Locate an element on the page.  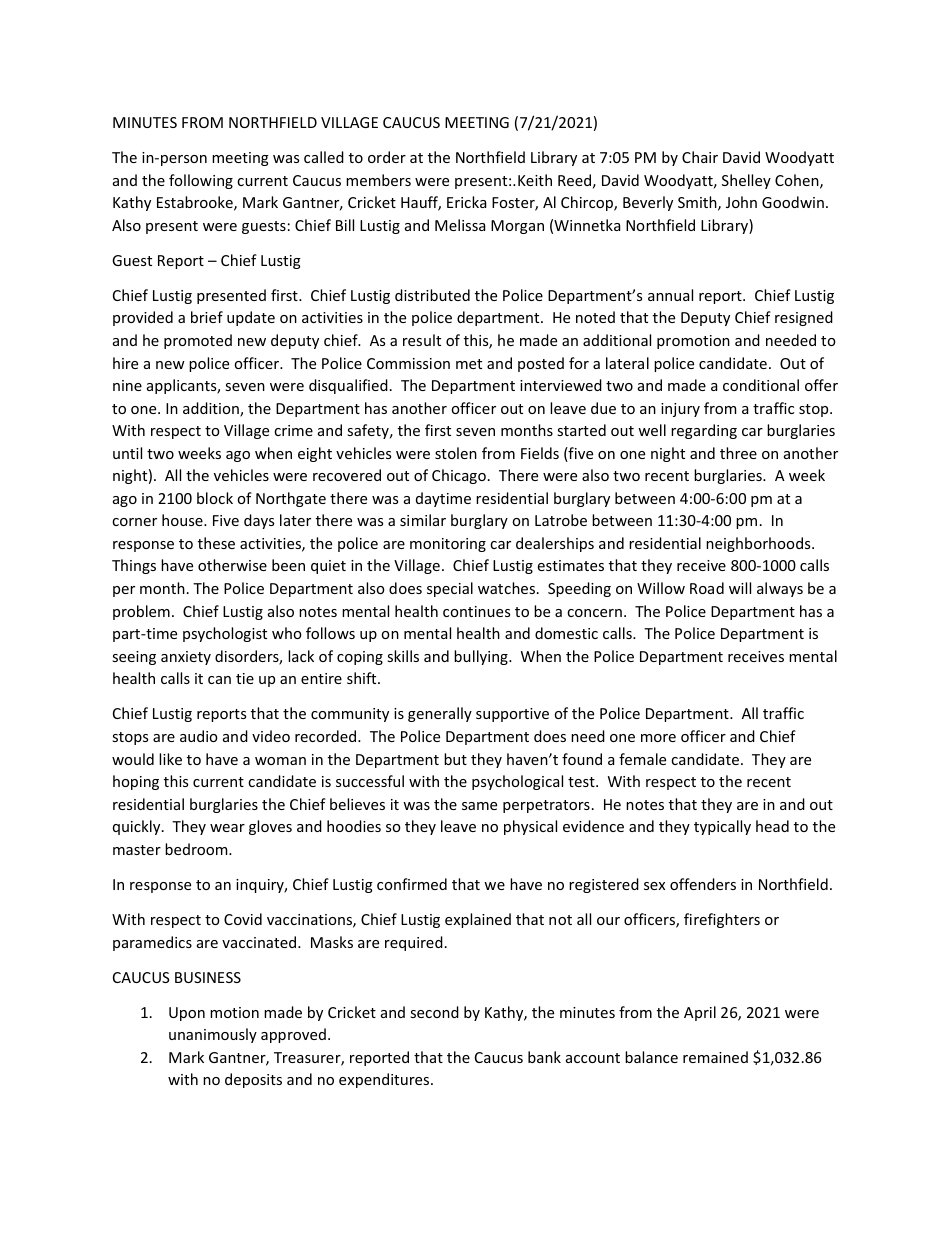
conditional is located at coordinates (761, 385).
